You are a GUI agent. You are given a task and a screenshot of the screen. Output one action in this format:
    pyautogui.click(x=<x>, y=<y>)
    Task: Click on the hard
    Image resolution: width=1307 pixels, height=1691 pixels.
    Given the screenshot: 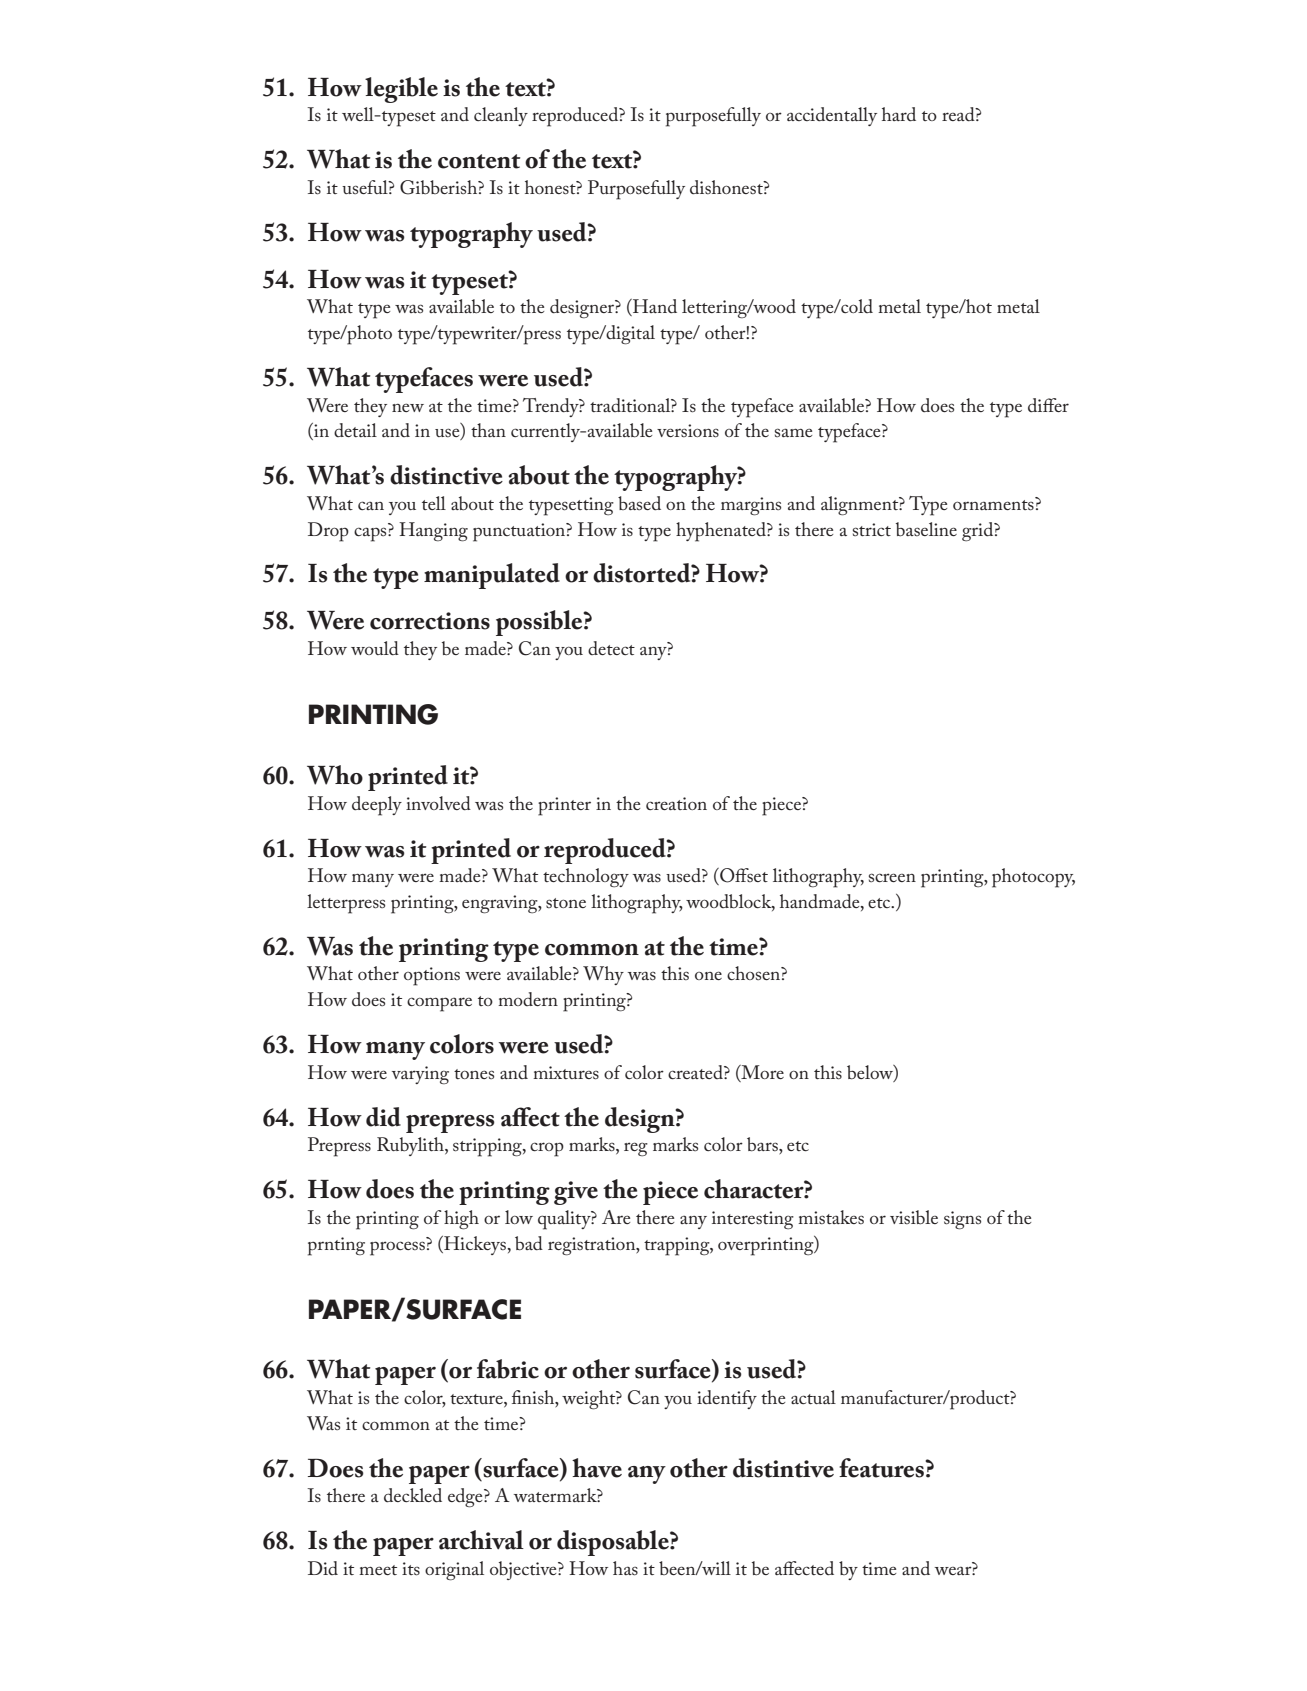 What is the action you would take?
    pyautogui.click(x=899, y=114)
